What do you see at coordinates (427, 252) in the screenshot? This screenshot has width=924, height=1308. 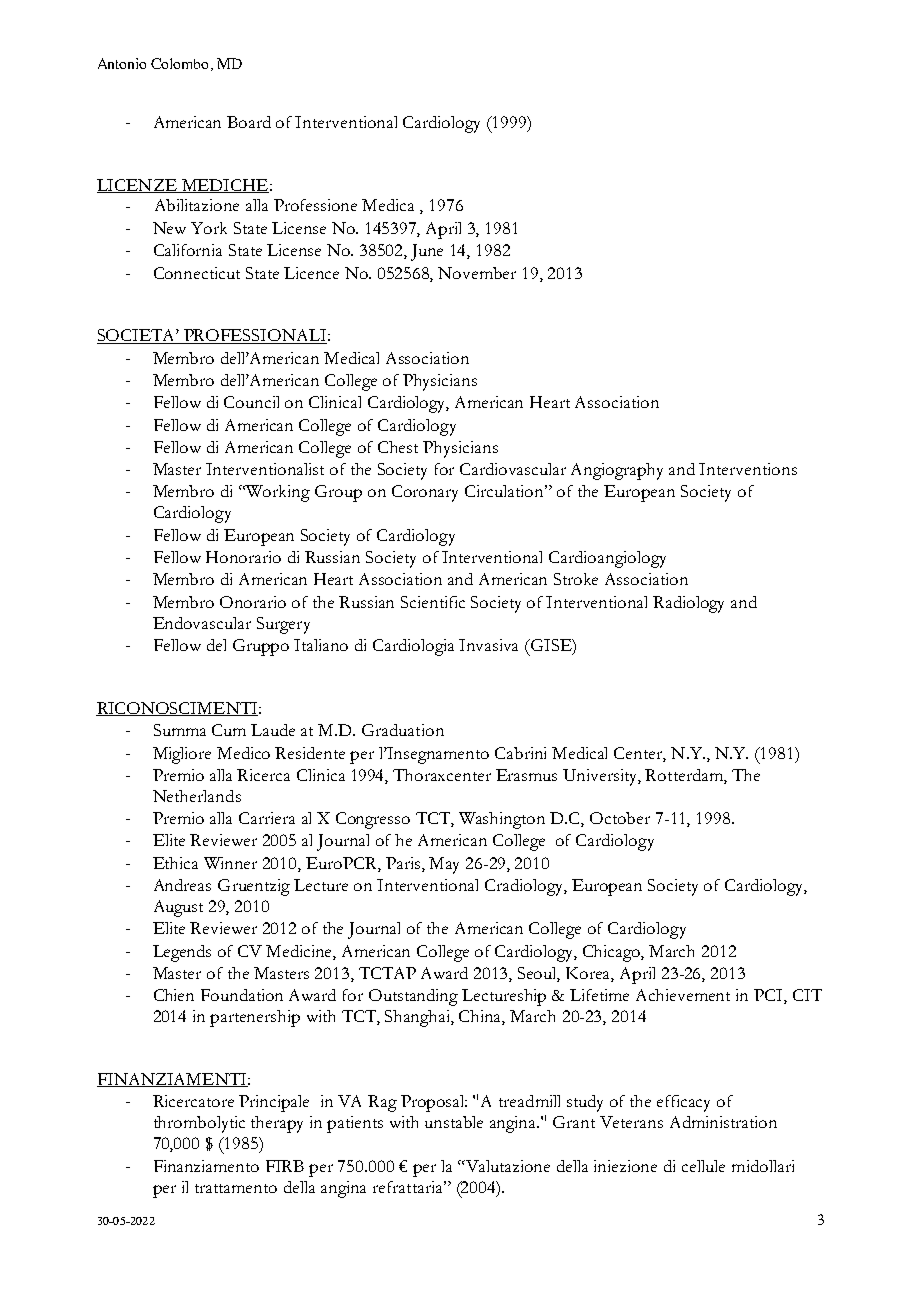 I see `June` at bounding box center [427, 252].
